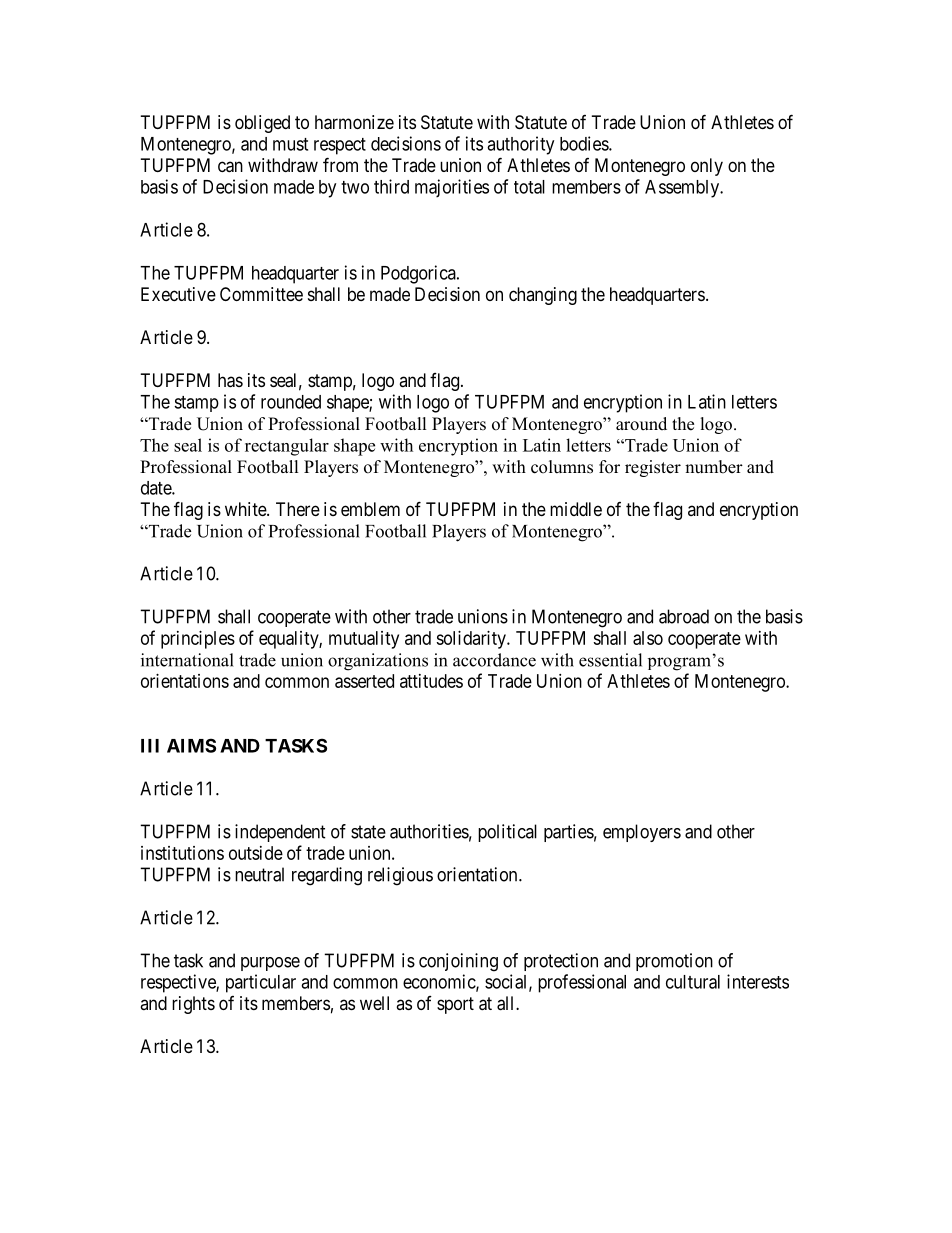  What do you see at coordinates (641, 424) in the screenshot?
I see `around` at bounding box center [641, 424].
